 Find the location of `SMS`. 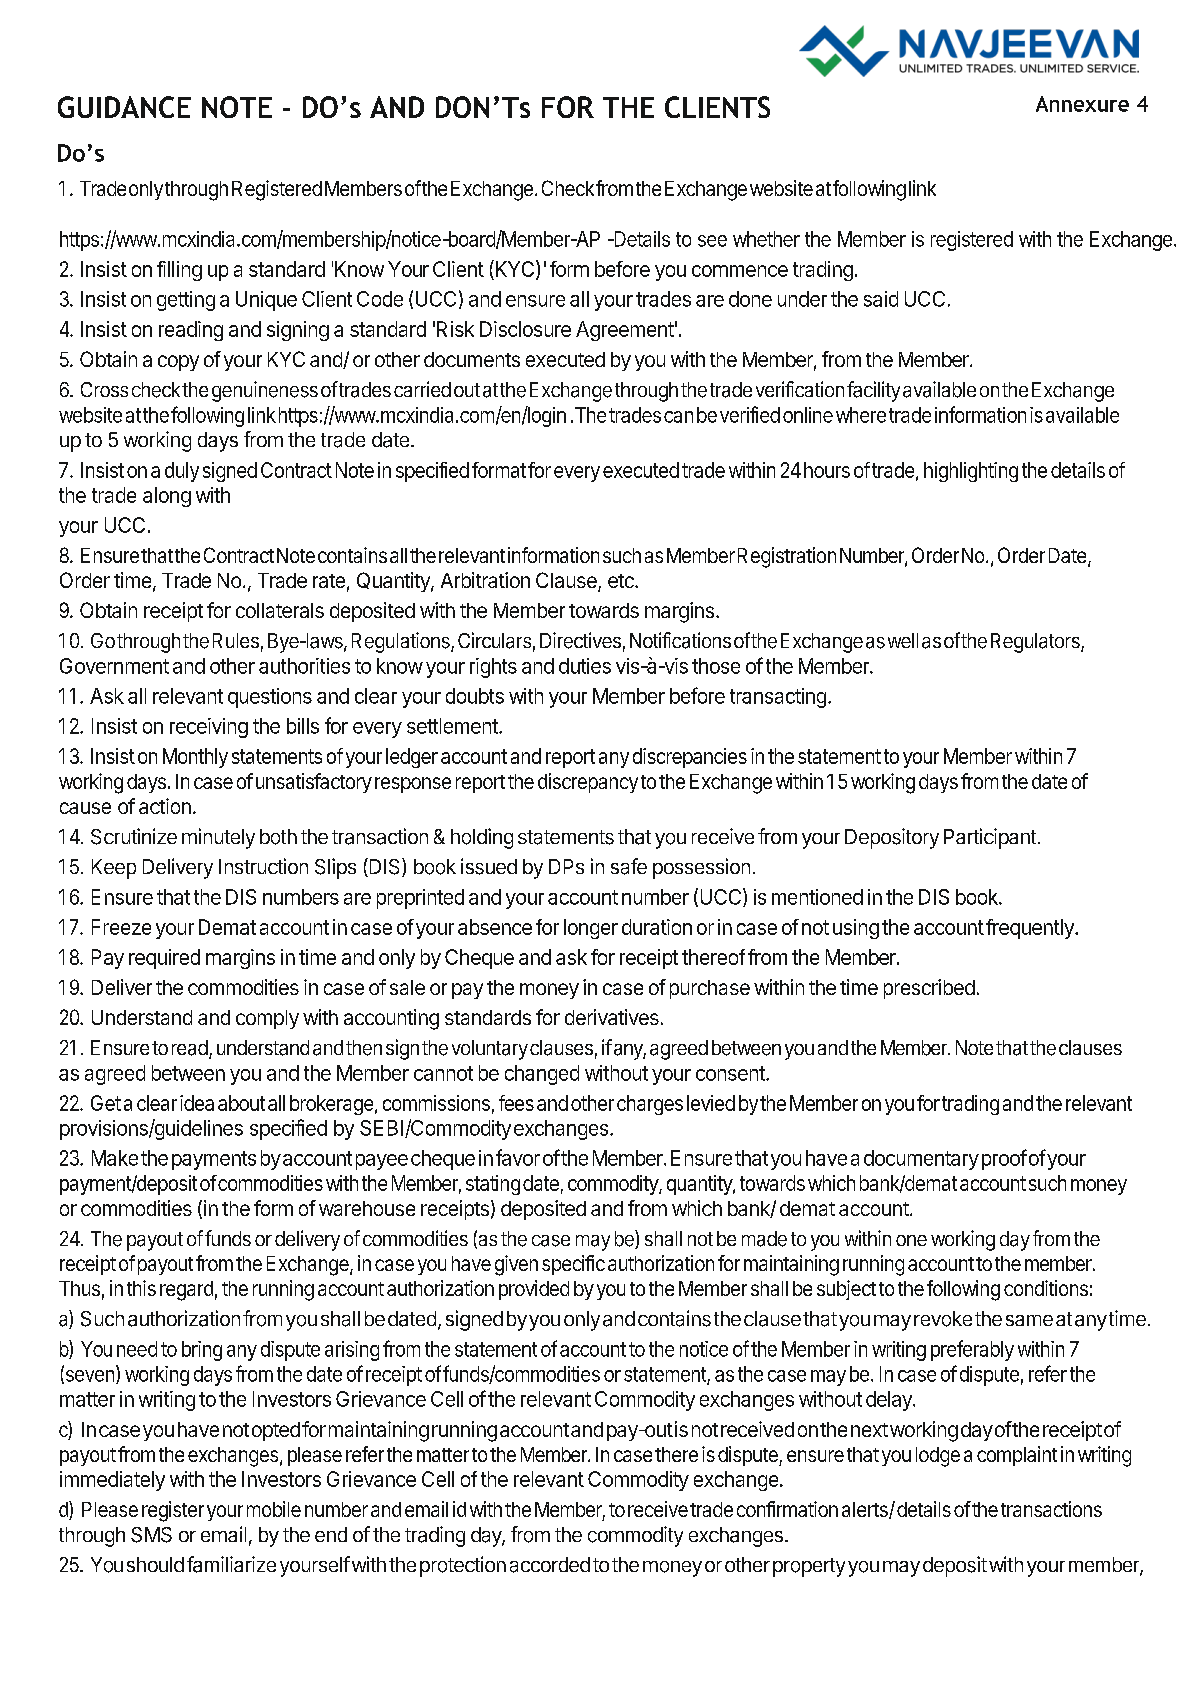

SMS is located at coordinates (151, 1535).
